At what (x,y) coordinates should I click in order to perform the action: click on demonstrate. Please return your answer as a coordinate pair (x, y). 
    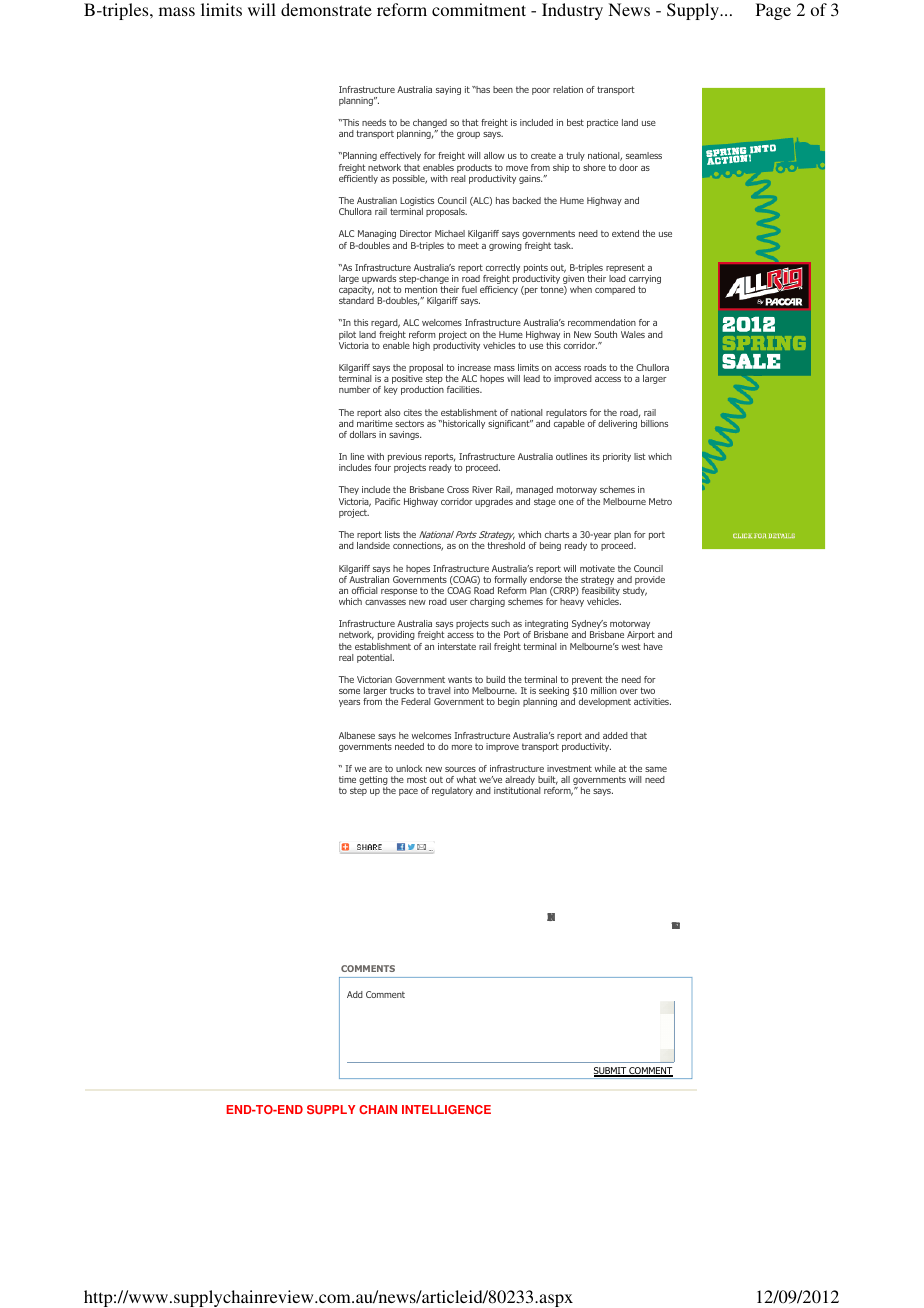
    Looking at the image, I should click on (326, 9).
